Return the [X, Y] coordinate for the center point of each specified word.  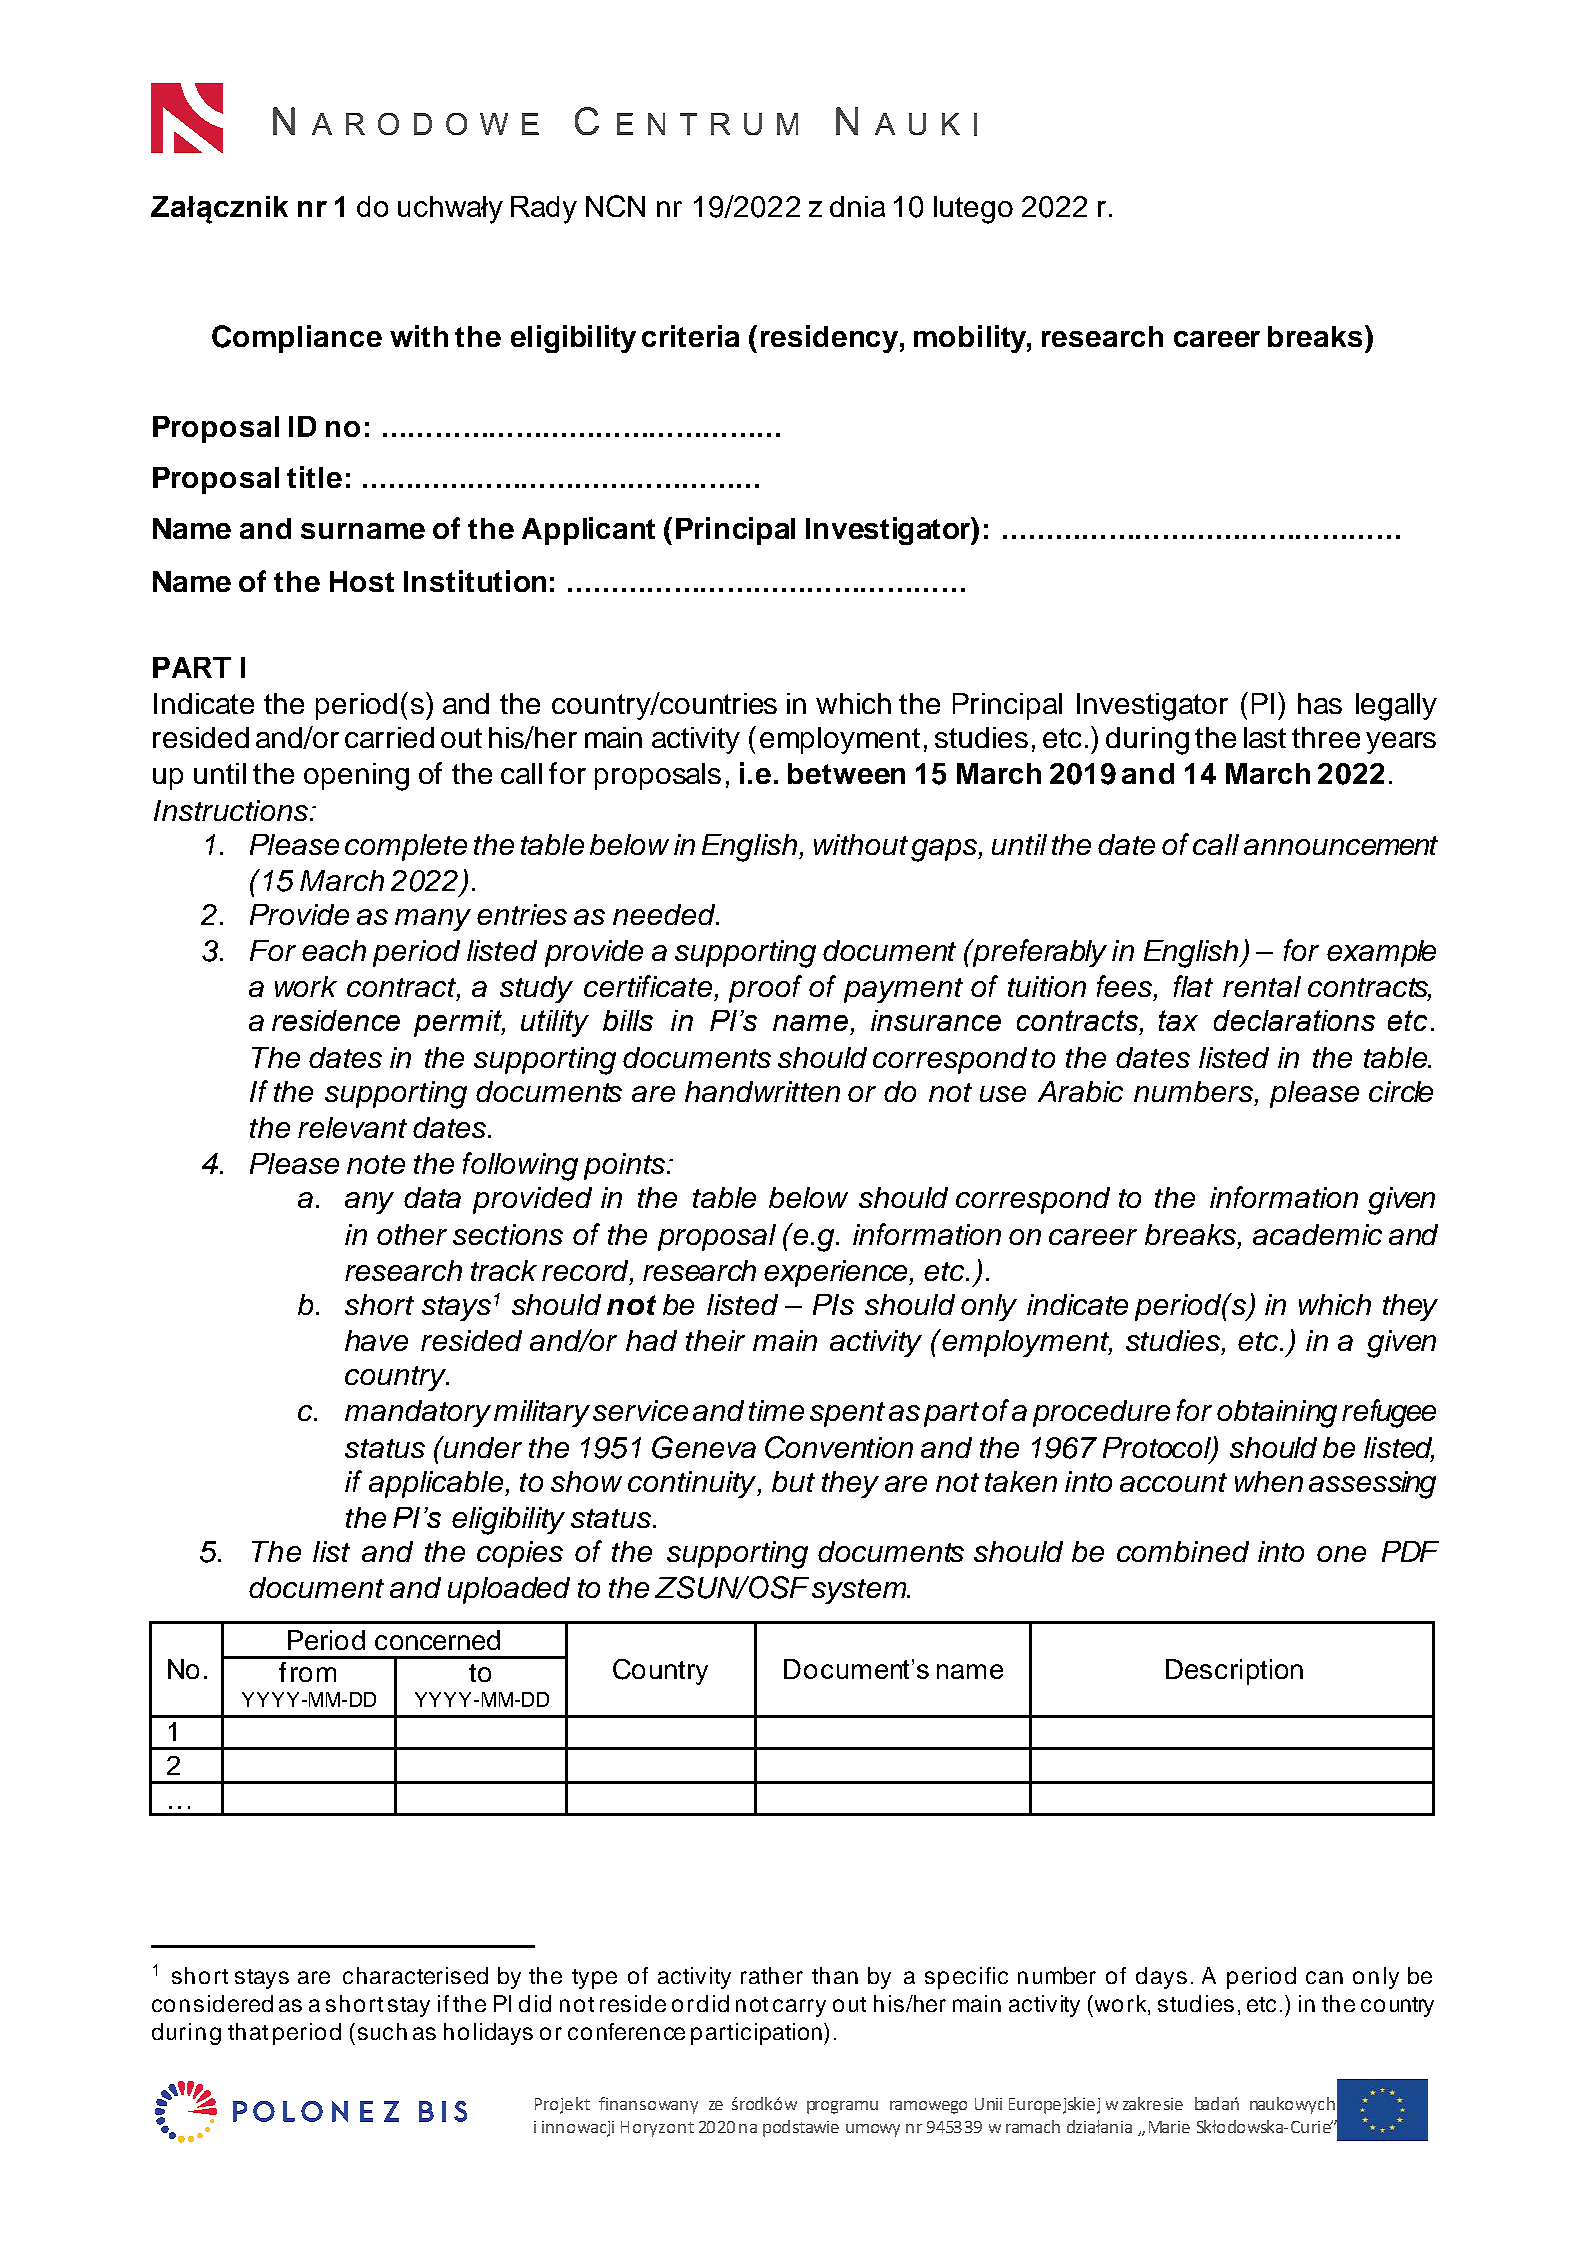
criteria [690, 336]
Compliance [297, 339]
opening [356, 777]
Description [1234, 1672]
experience [837, 1273]
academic [1317, 1234]
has [1320, 703]
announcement [1341, 845]
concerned [437, 1640]
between [846, 773]
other [412, 1234]
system [860, 1591]
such [382, 2031]
